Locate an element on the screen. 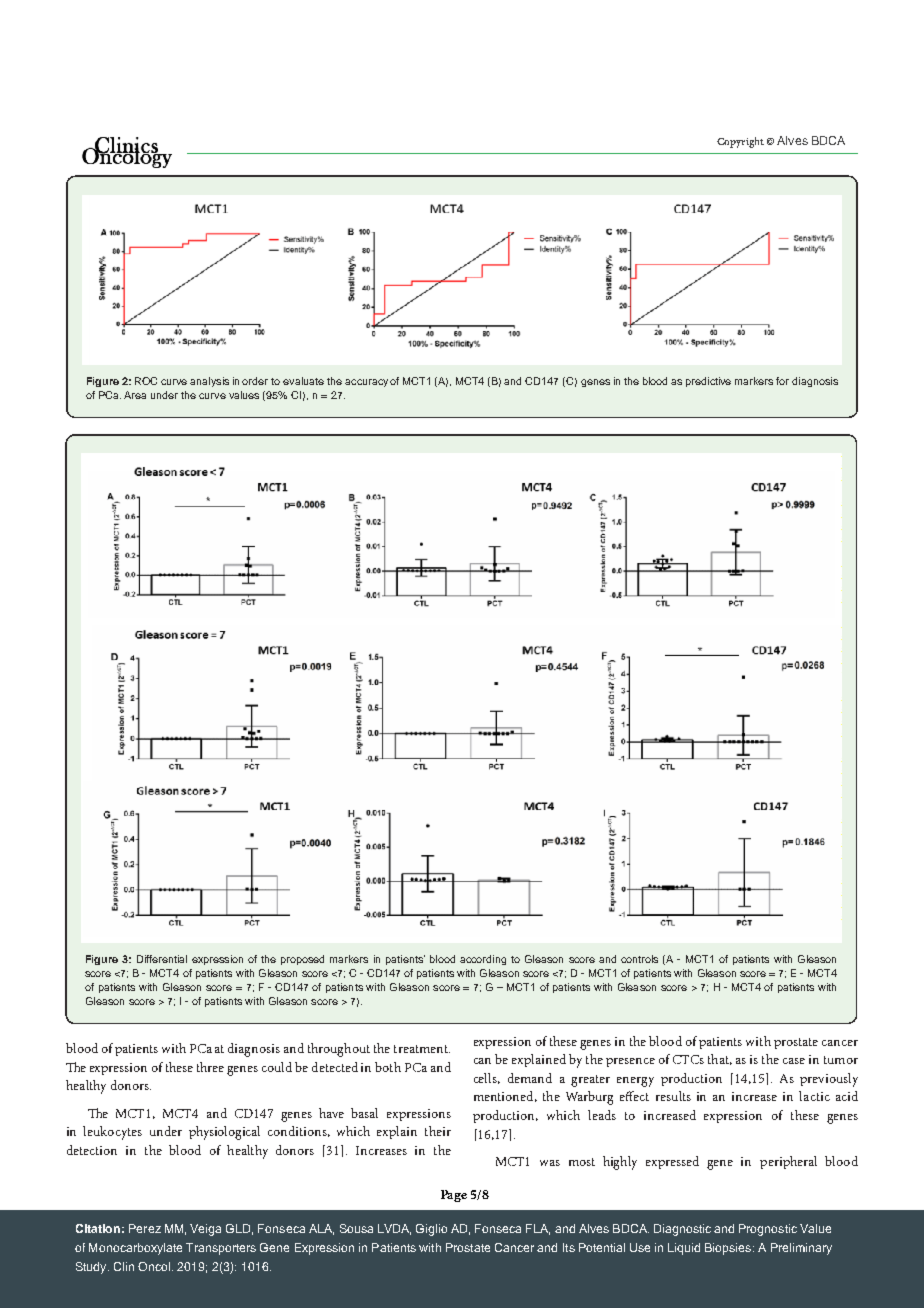  controls is located at coordinates (639, 959).
